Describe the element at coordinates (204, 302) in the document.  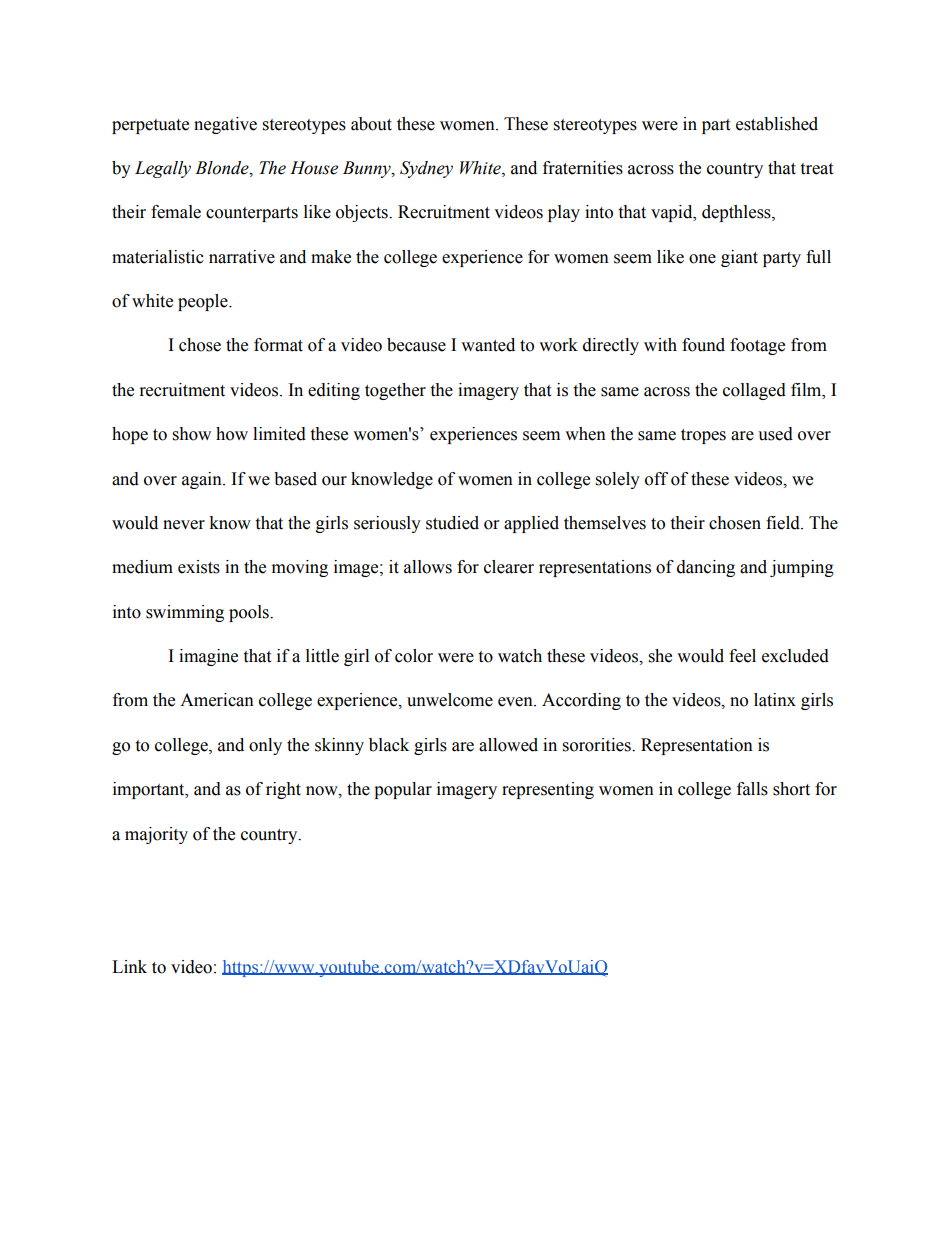
I see `people` at that location.
